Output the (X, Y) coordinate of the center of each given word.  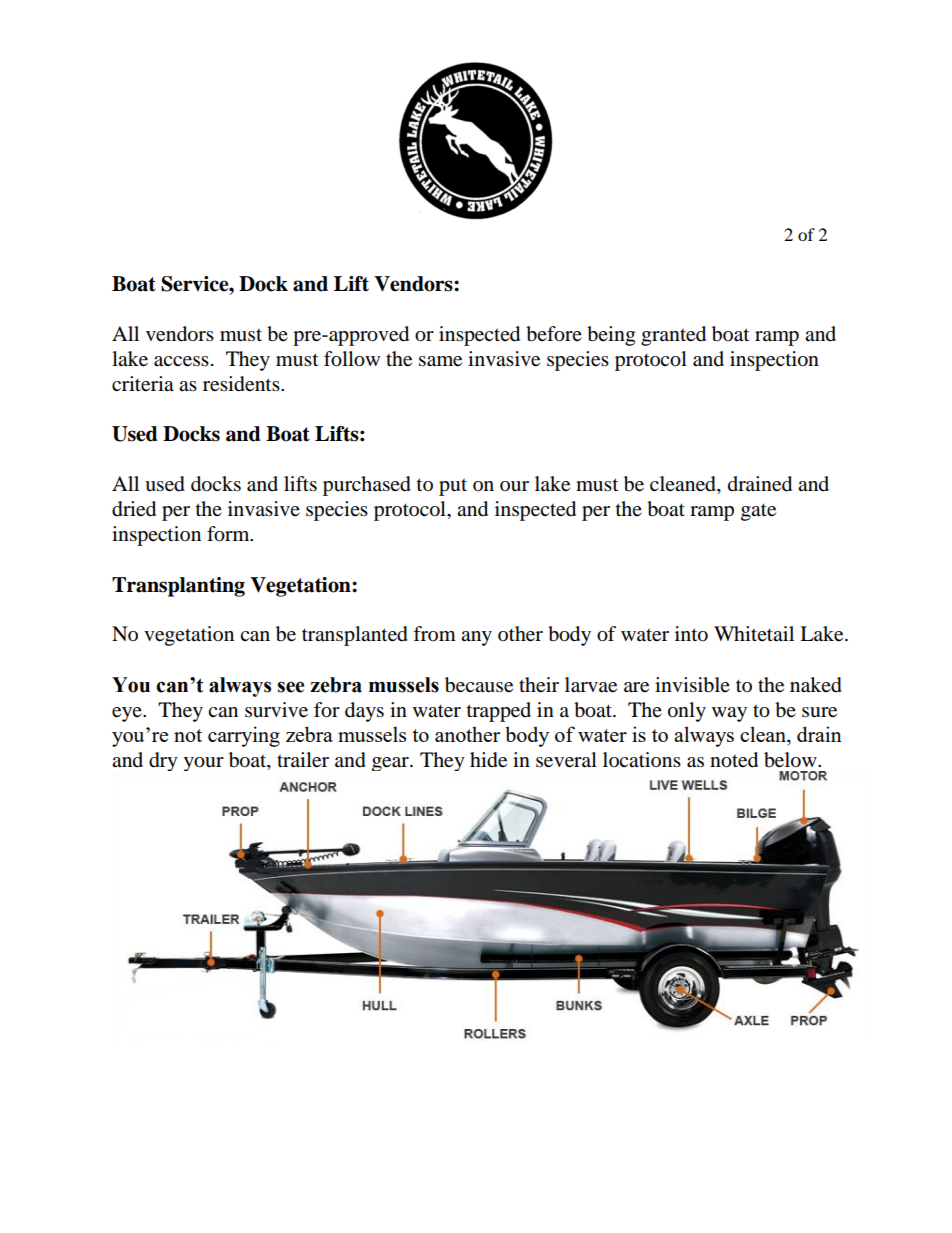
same (440, 361)
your (204, 764)
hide (488, 760)
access (181, 361)
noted (734, 760)
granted (673, 336)
